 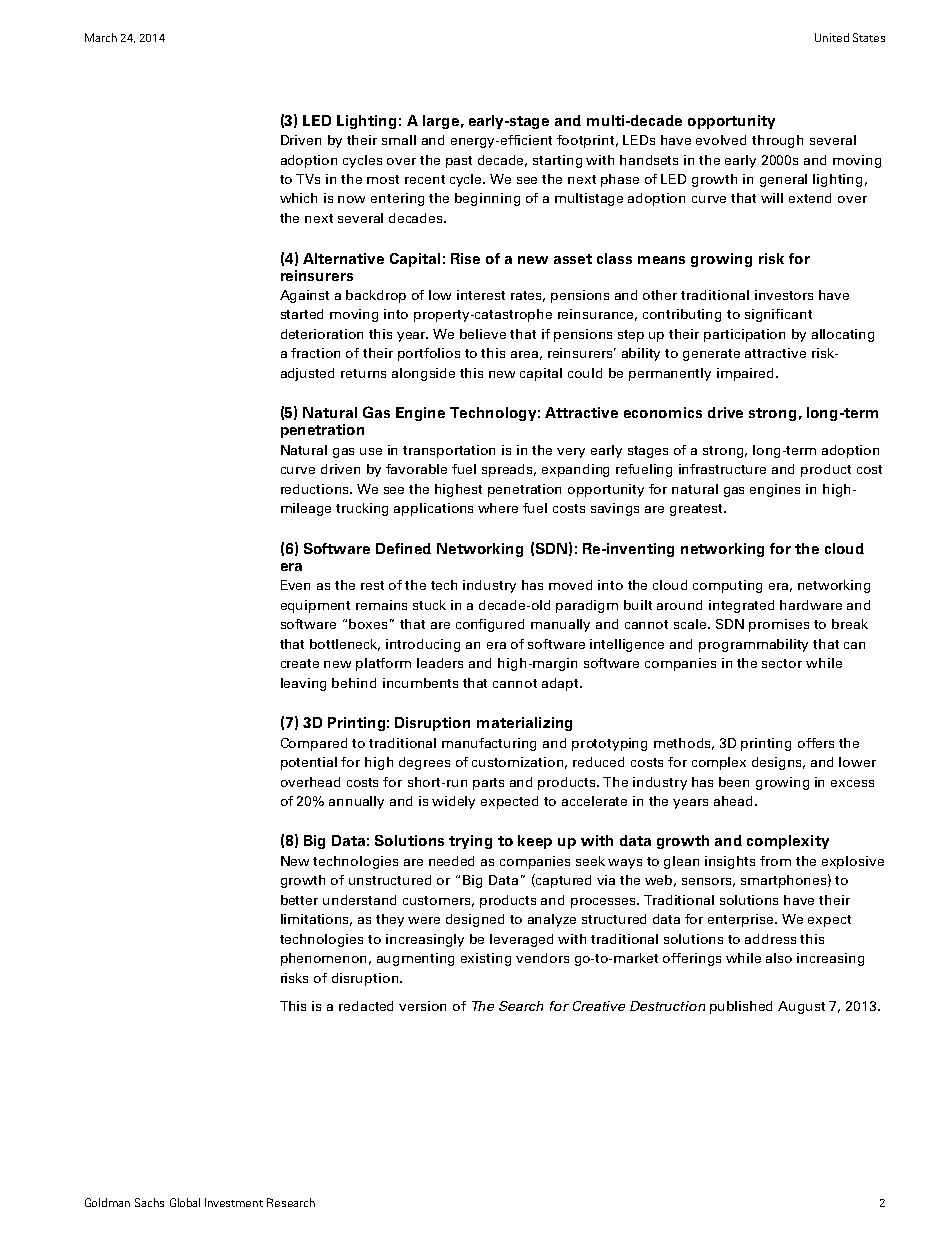 What do you see at coordinates (490, 625) in the screenshot?
I see `configured` at bounding box center [490, 625].
